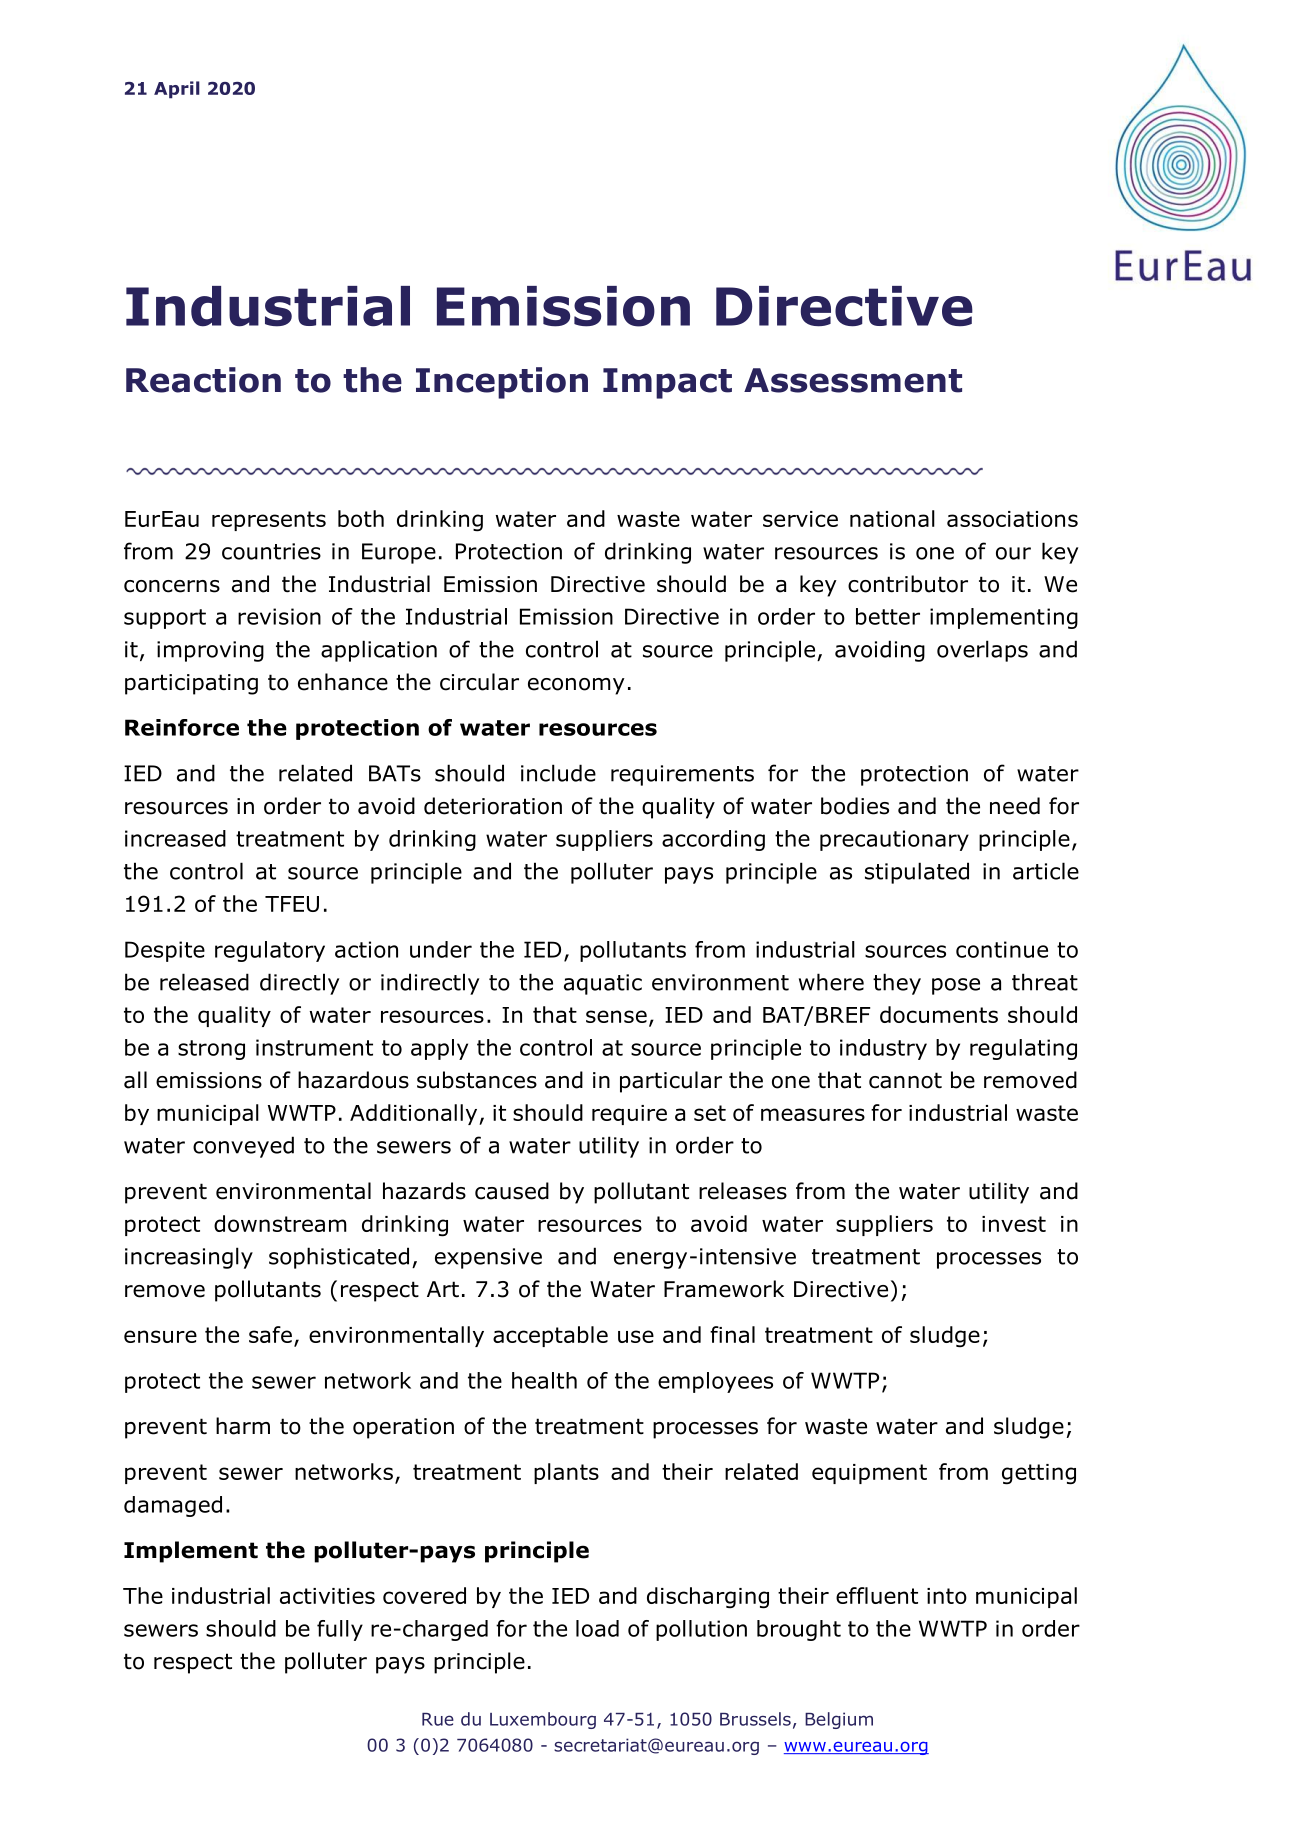 This screenshot has height=1832, width=1295. What do you see at coordinates (667, 383) in the screenshot?
I see `Impact` at bounding box center [667, 383].
